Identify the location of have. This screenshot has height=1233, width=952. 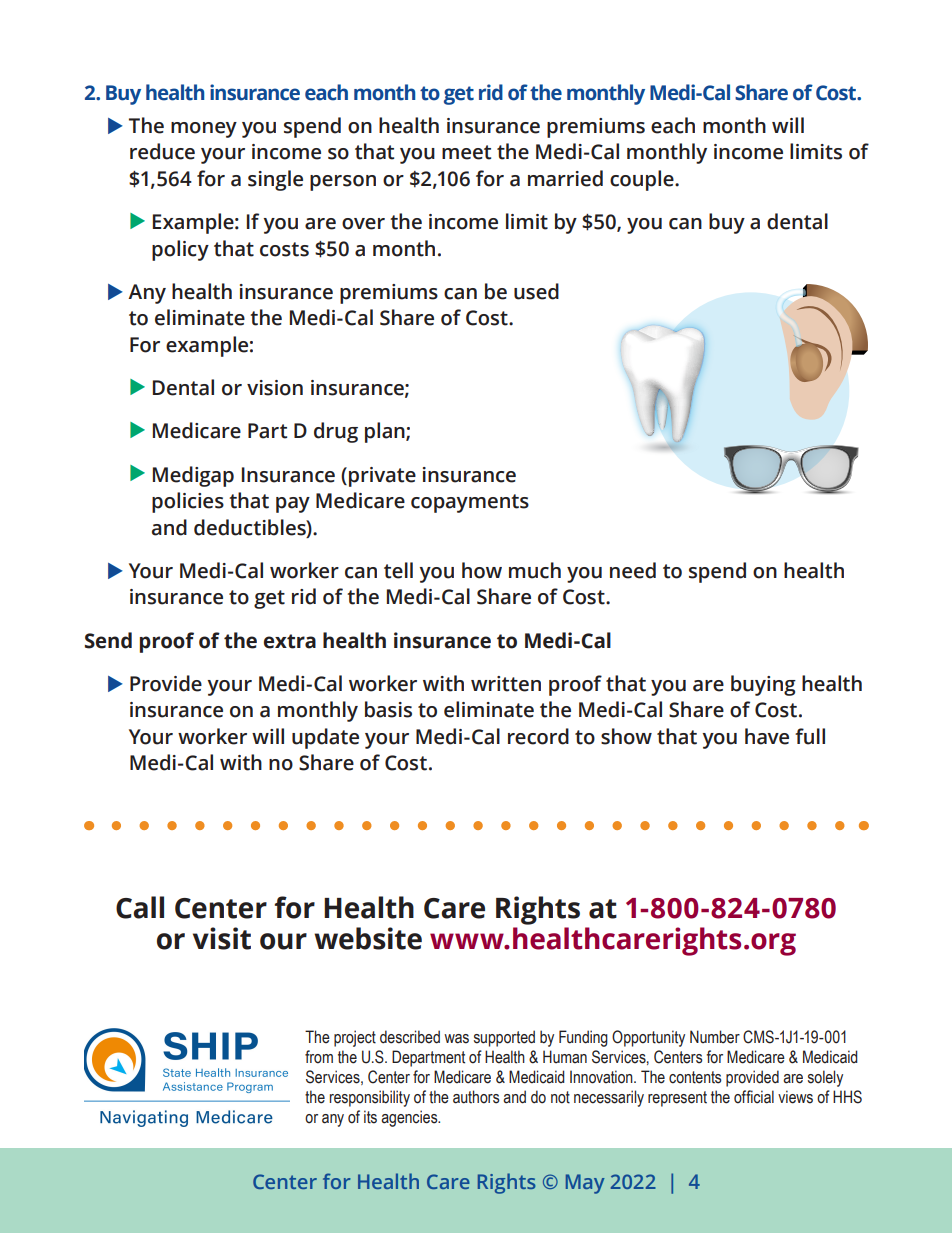
(767, 736).
